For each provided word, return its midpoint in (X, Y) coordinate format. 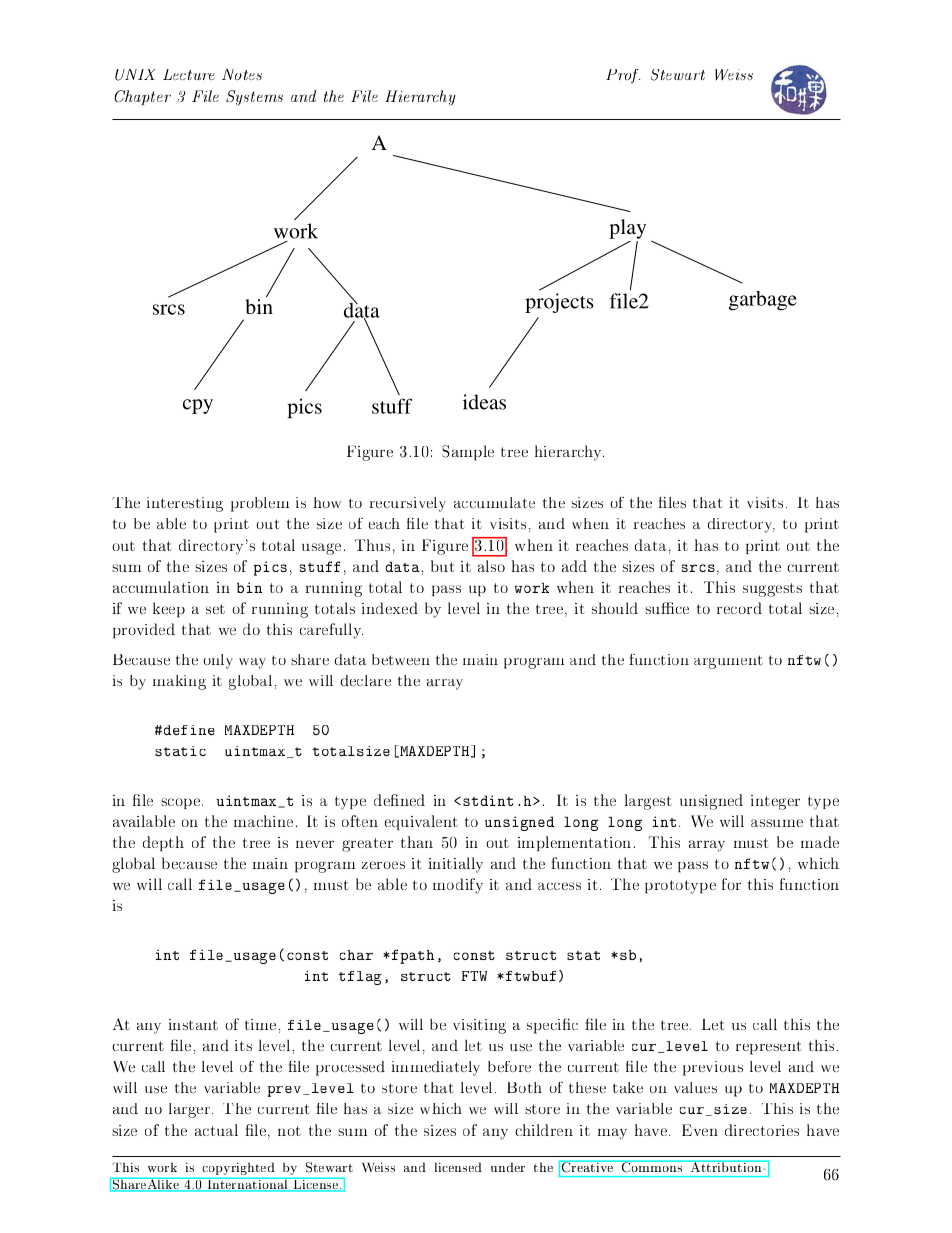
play (627, 229)
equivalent (421, 822)
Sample (468, 453)
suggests (772, 590)
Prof (623, 76)
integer (775, 802)
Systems (254, 98)
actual (216, 1130)
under (508, 1167)
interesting (185, 504)
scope (182, 803)
